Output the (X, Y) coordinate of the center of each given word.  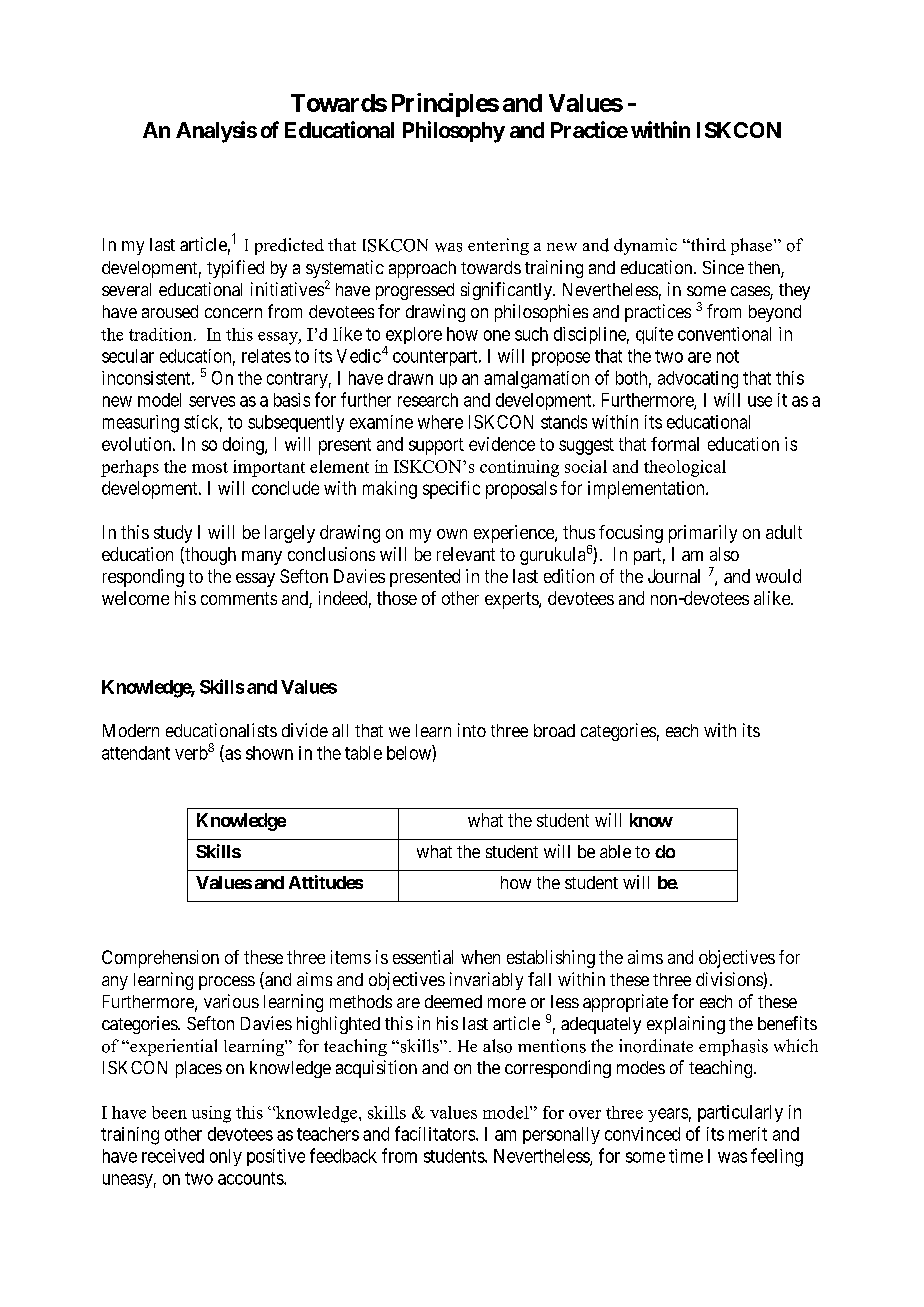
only (226, 1157)
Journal (674, 576)
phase (753, 246)
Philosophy (454, 132)
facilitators (435, 1133)
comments (239, 598)
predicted (289, 246)
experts (512, 600)
